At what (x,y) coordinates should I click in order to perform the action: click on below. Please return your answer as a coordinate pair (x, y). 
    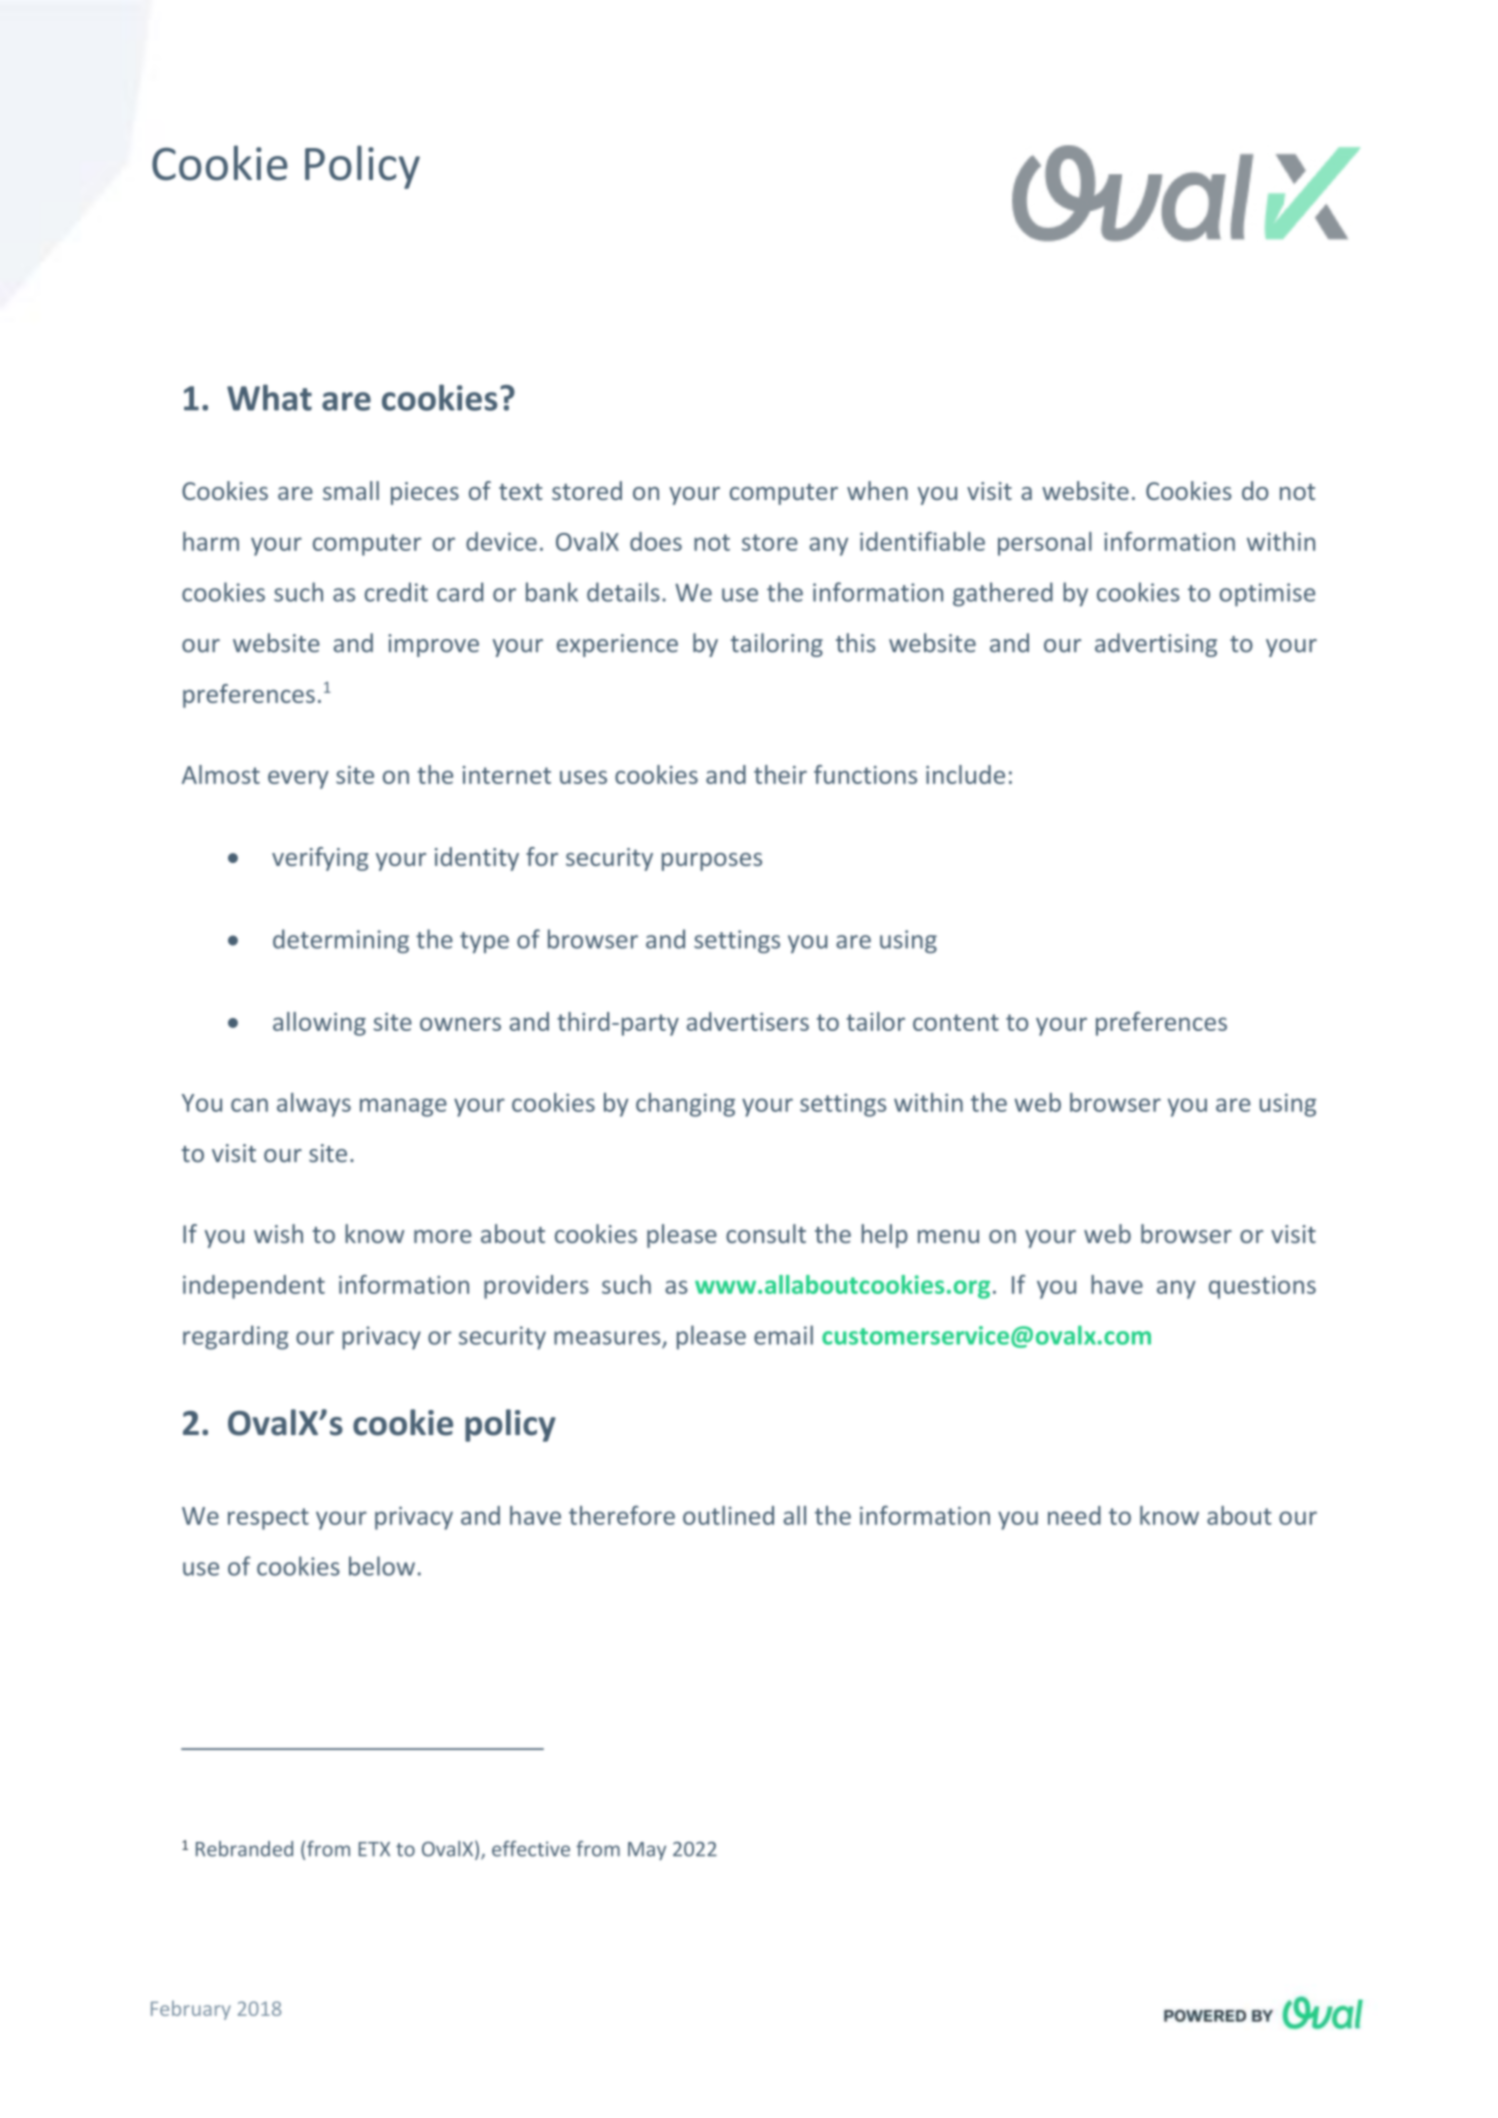
    Looking at the image, I should click on (382, 1566).
